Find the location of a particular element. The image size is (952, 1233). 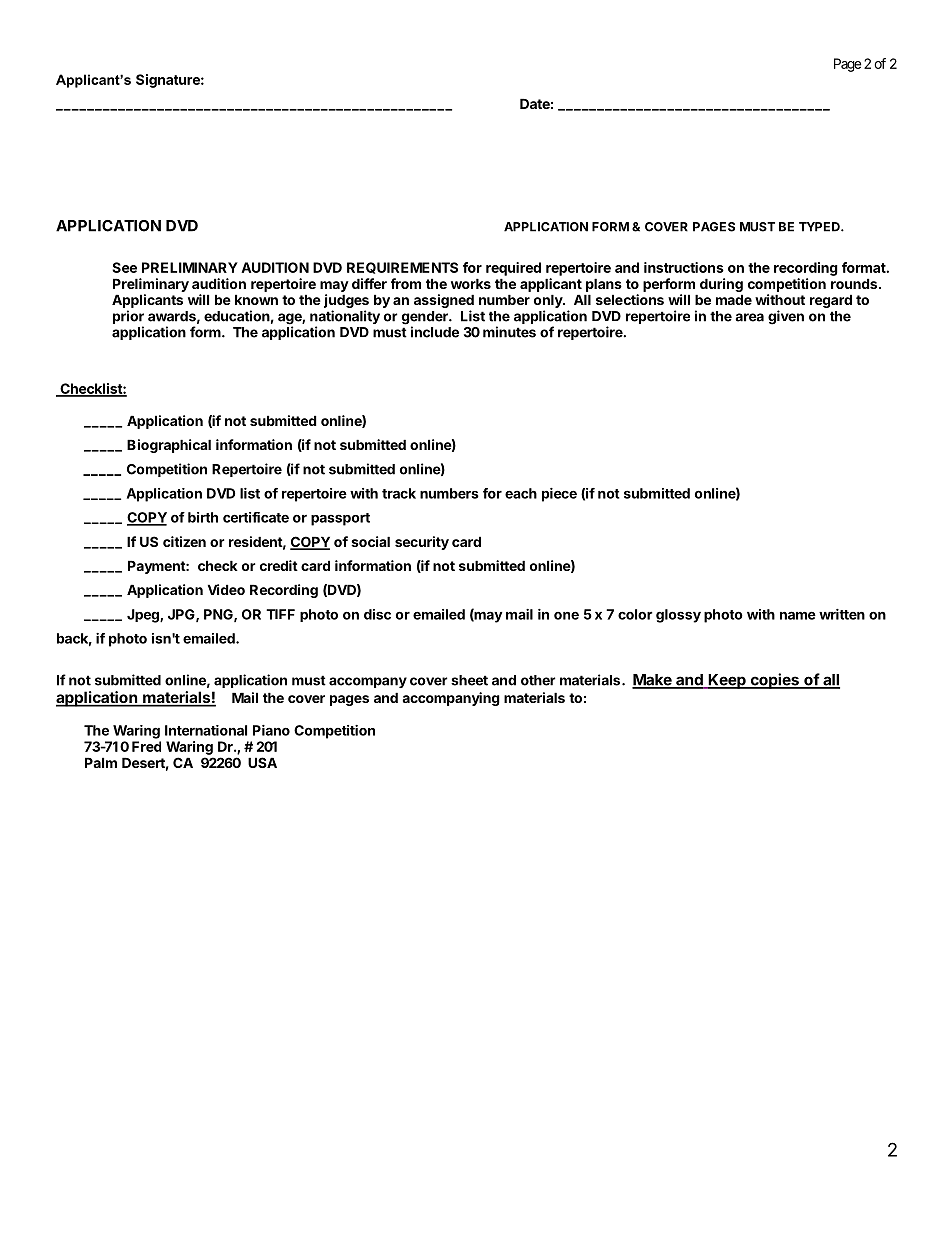

See is located at coordinates (124, 267).
